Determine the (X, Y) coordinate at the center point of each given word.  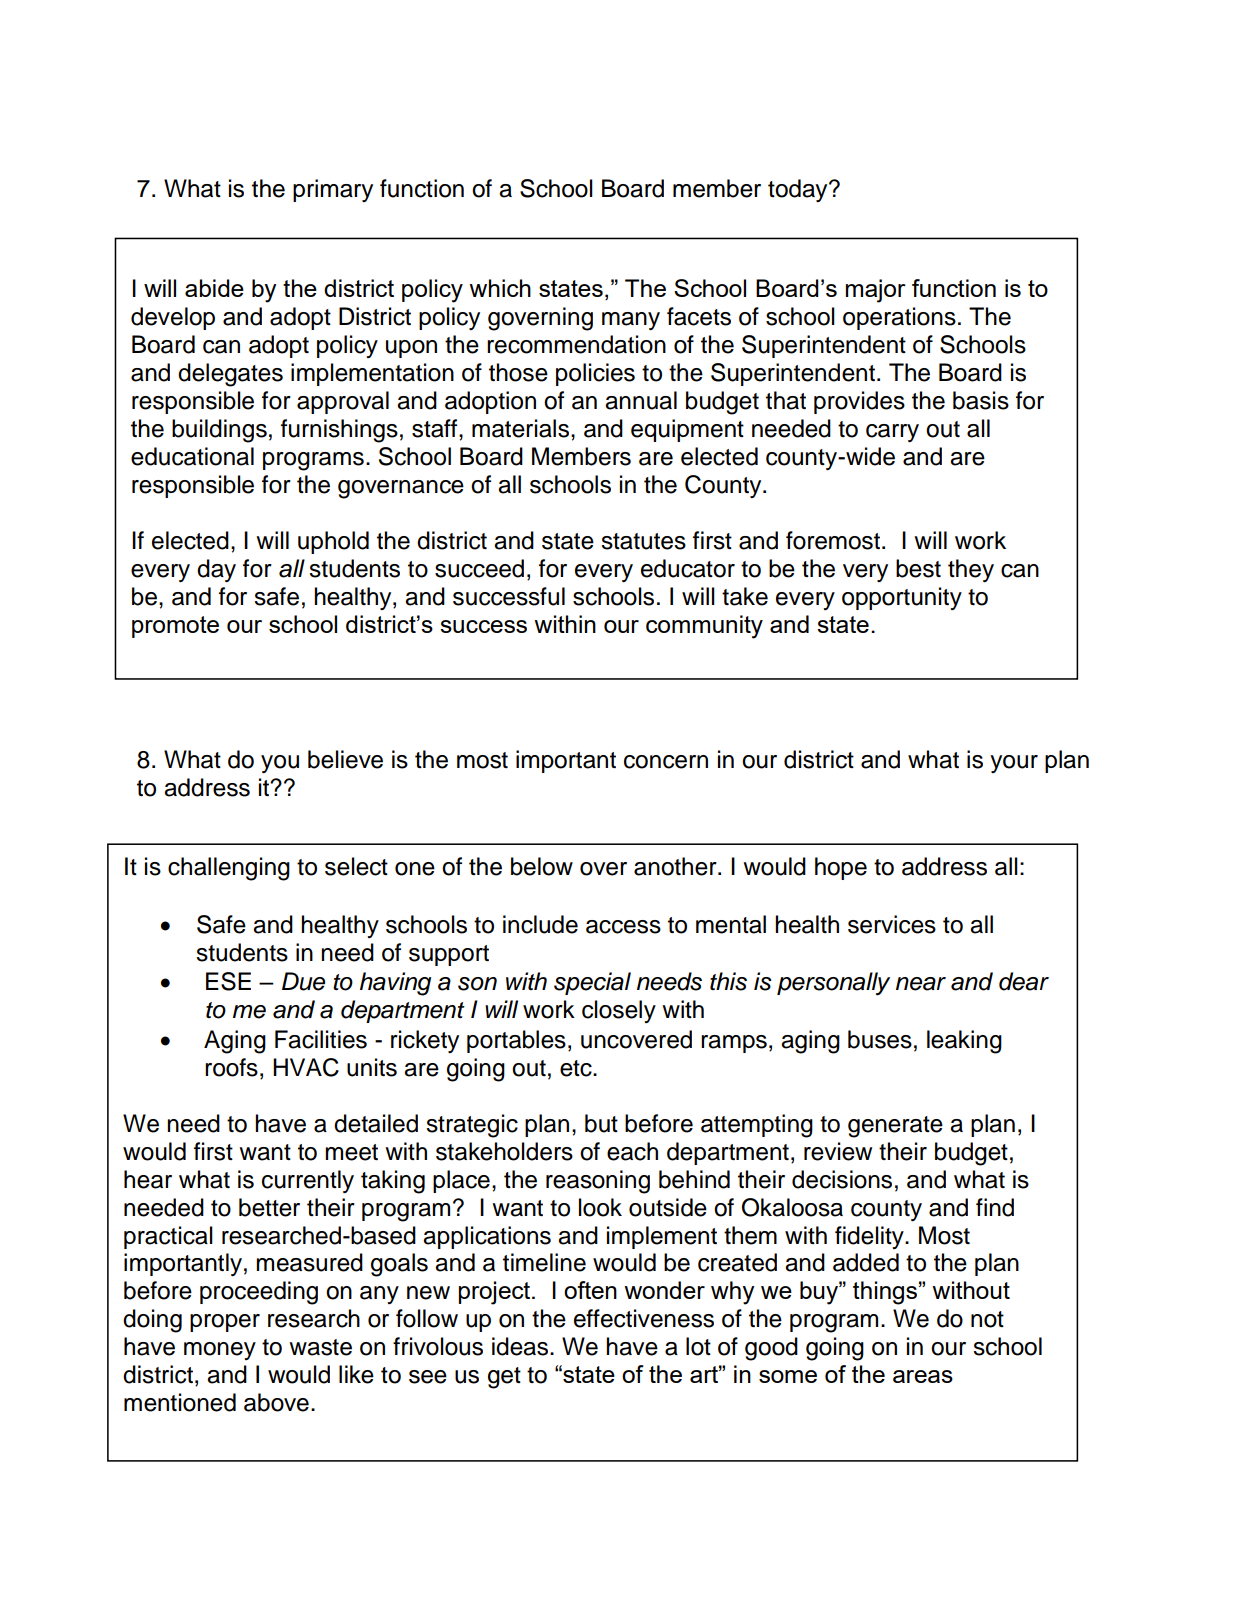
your (1014, 764)
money (220, 1351)
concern (666, 762)
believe (345, 759)
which (500, 288)
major (876, 291)
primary (333, 190)
